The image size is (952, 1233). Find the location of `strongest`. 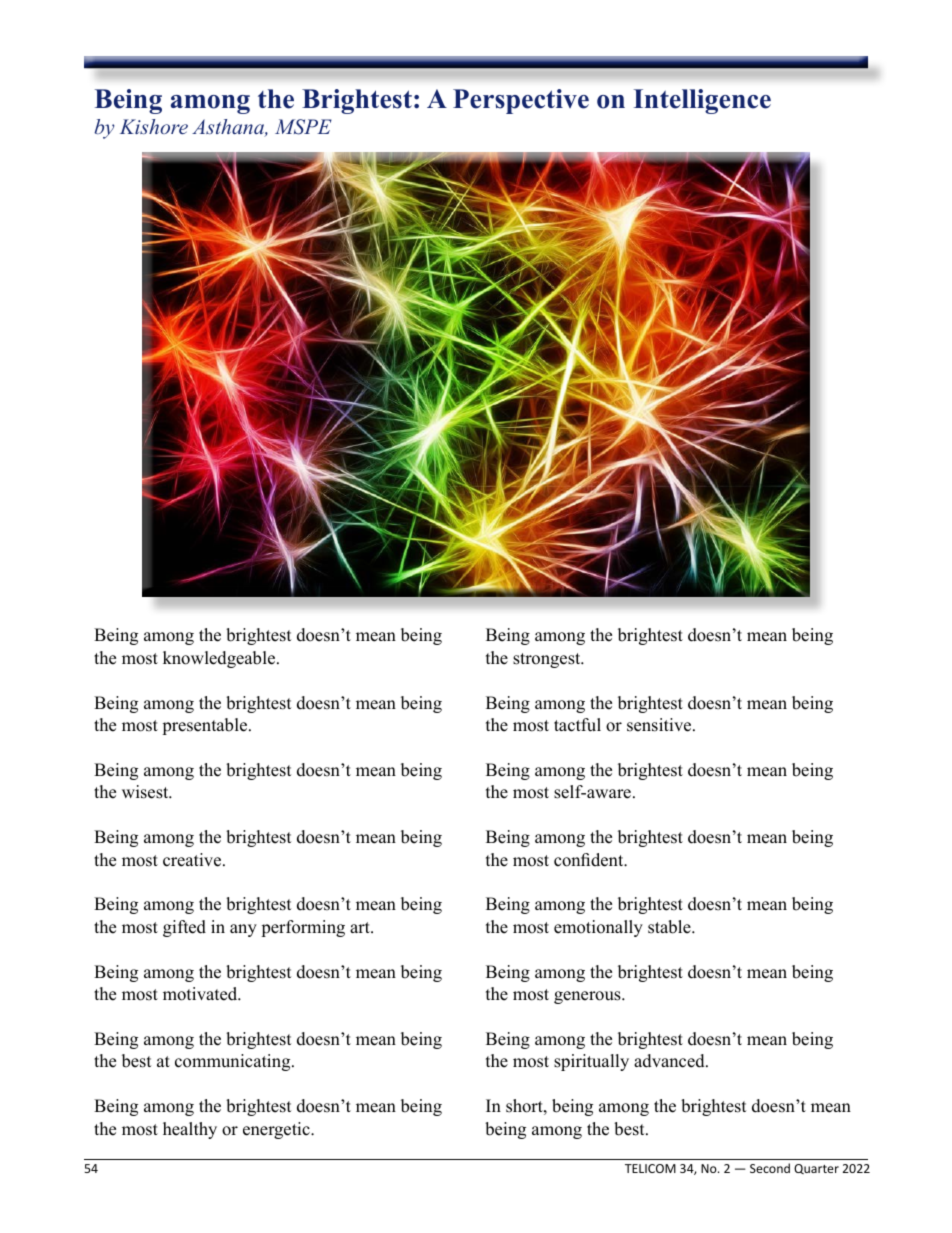

strongest is located at coordinates (548, 660).
